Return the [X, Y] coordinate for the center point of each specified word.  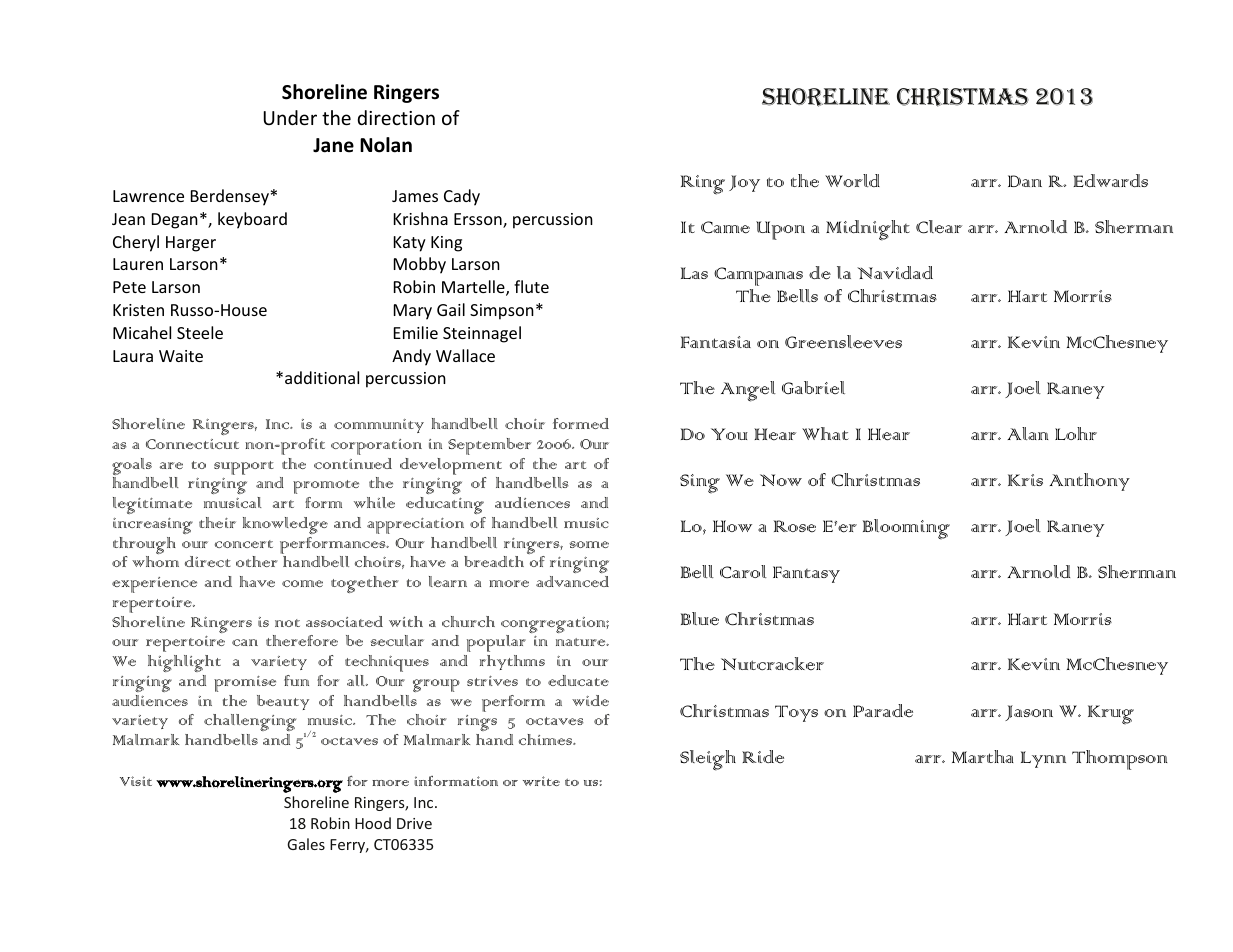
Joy [744, 183]
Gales [306, 844]
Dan [1025, 181]
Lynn [1043, 759]
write [541, 781]
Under [290, 117]
